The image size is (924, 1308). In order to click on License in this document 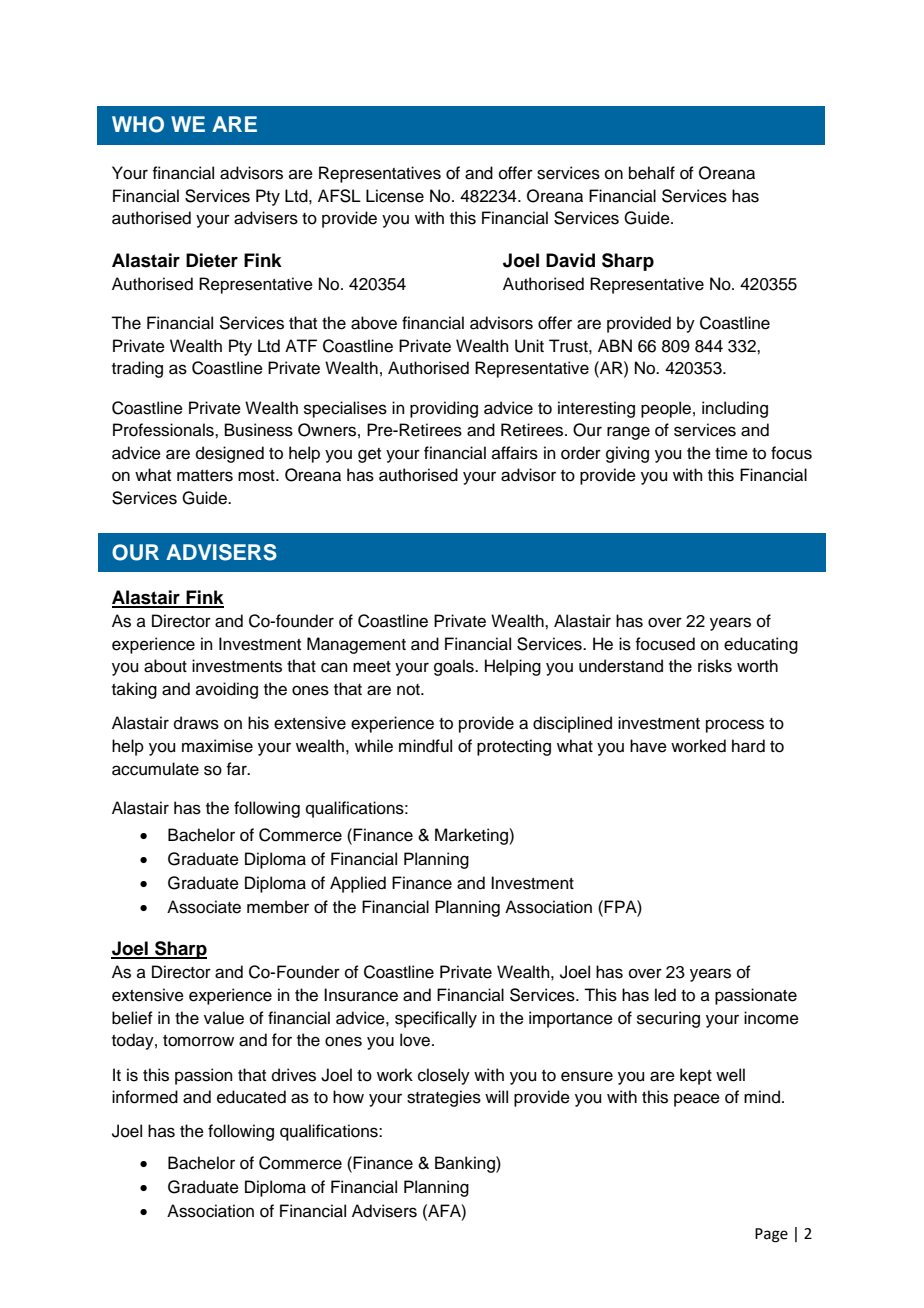, I will do `click(395, 196)`.
